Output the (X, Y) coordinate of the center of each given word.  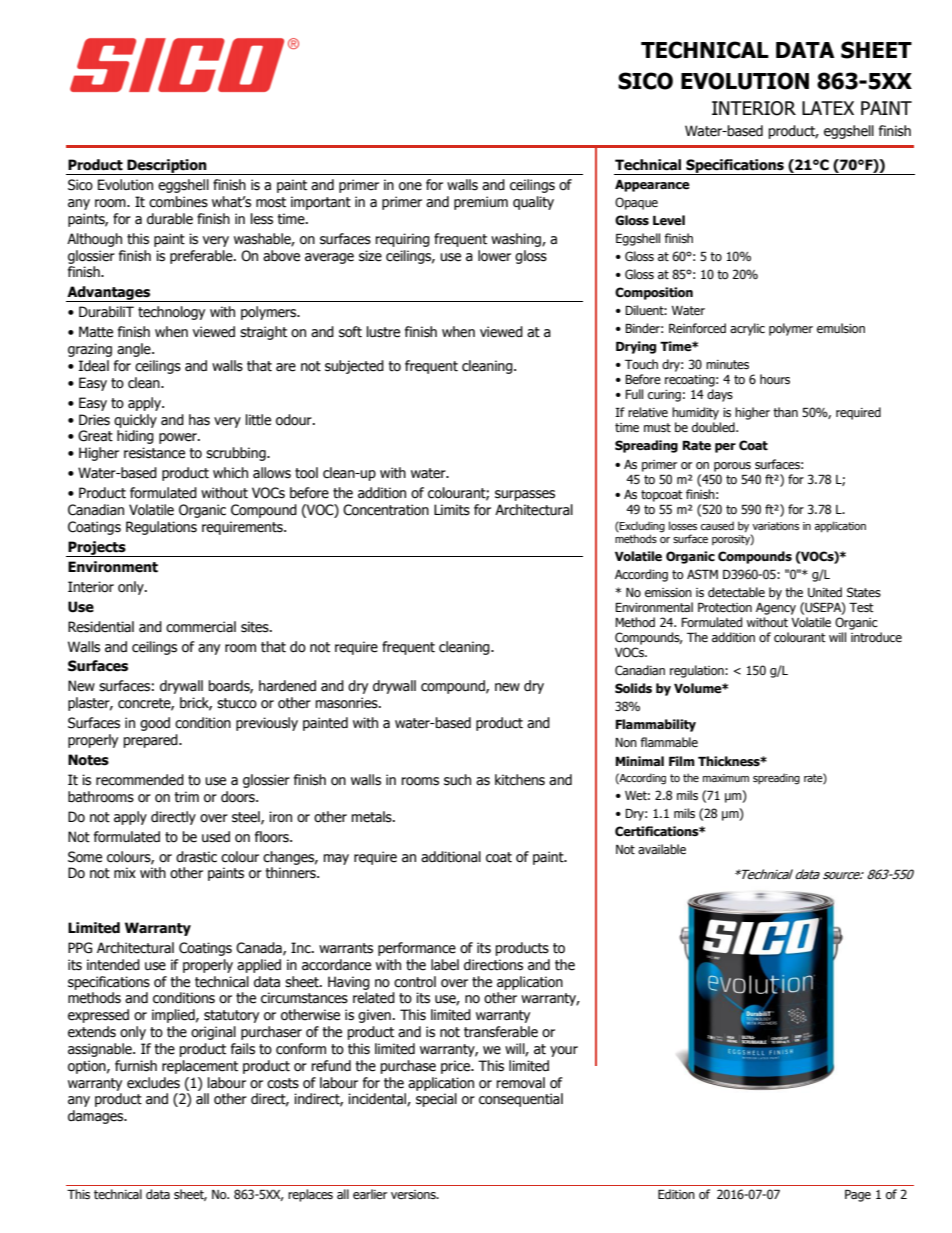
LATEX (828, 108)
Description (167, 167)
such (457, 780)
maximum (726, 778)
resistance (154, 453)
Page (858, 1196)
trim (186, 796)
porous (732, 467)
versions (414, 1194)
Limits (452, 510)
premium (481, 203)
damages (97, 1117)
